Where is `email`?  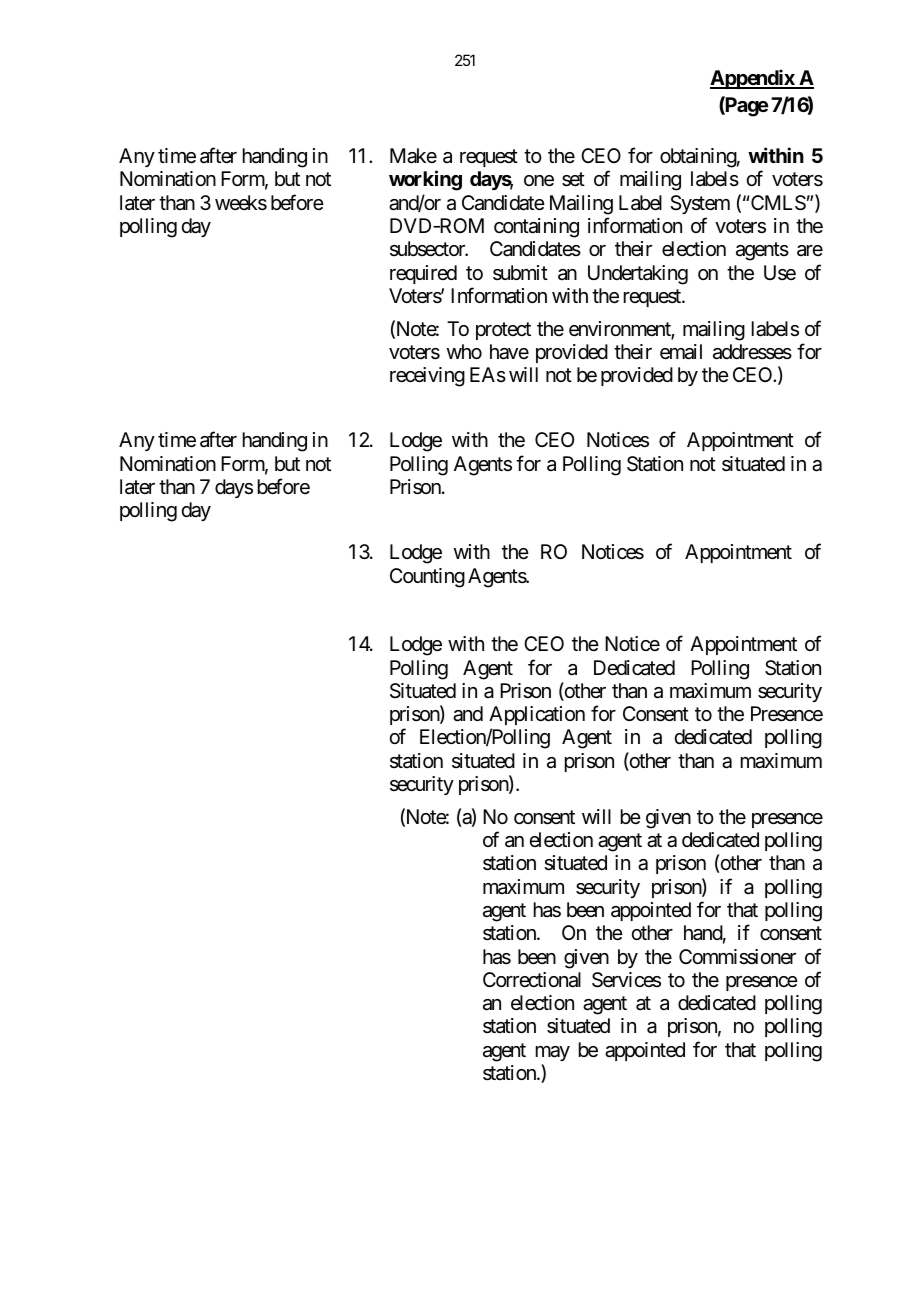
email is located at coordinates (681, 352).
